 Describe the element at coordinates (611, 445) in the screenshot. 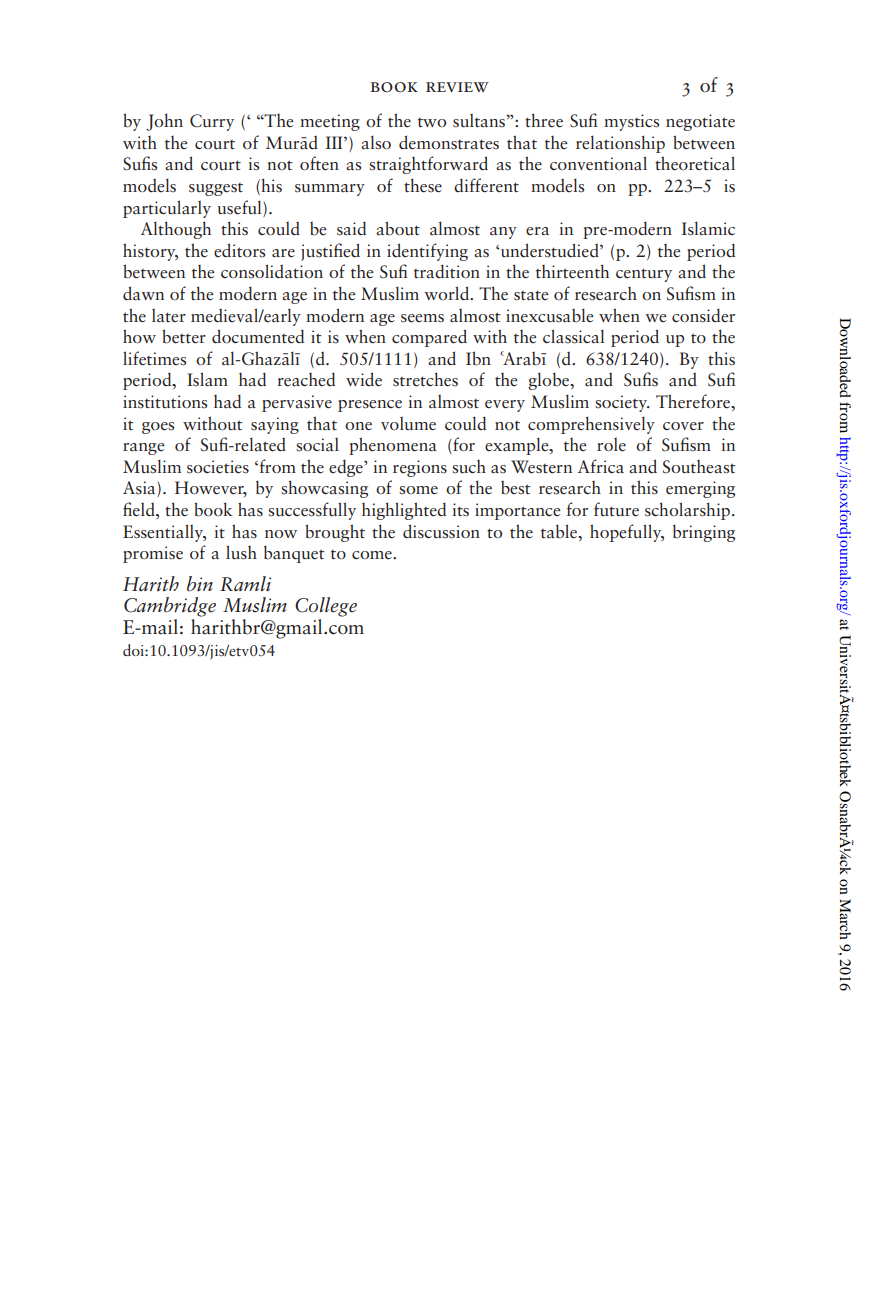

I see `role` at that location.
